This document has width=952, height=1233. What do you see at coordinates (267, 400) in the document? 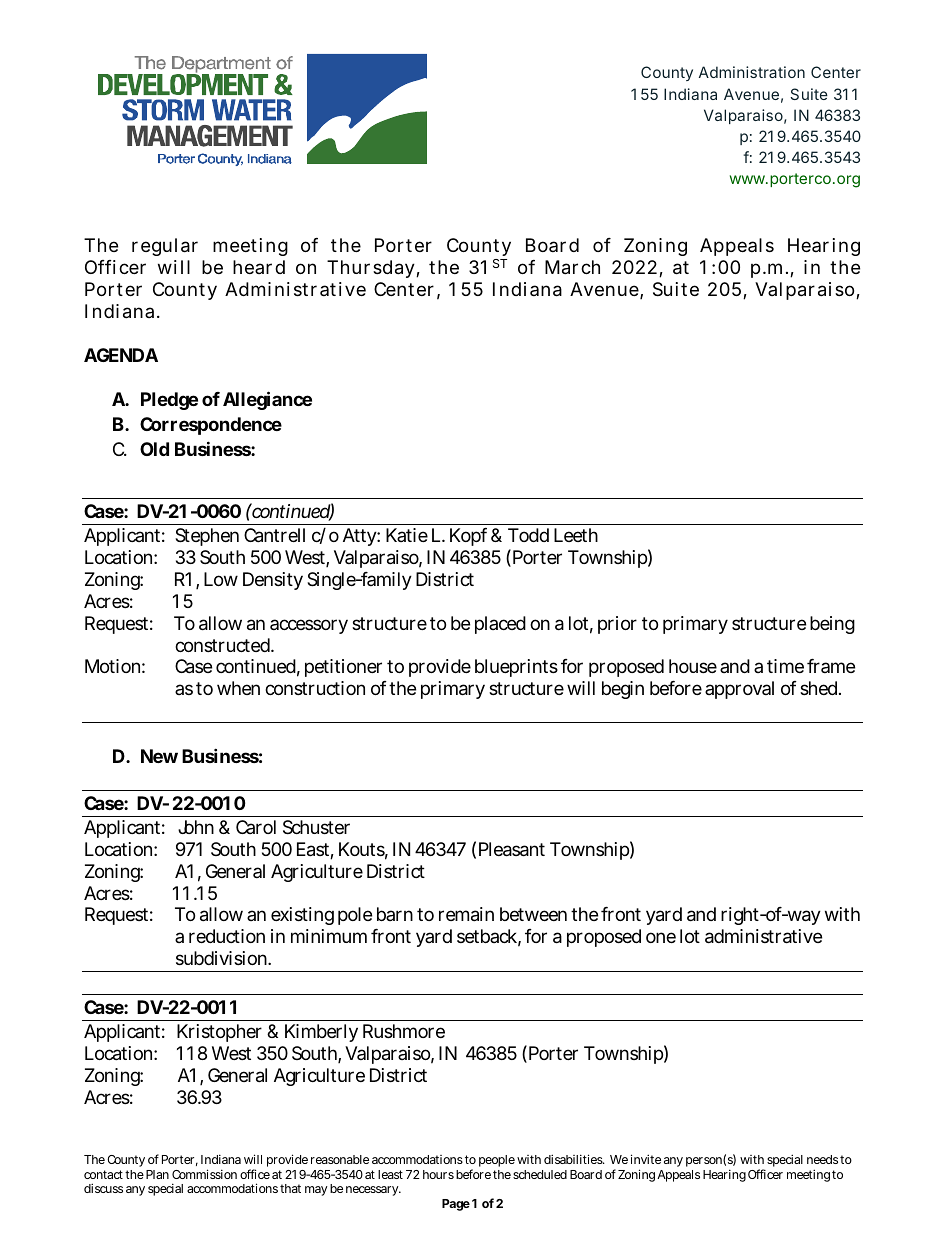
I see `Allegiance` at bounding box center [267, 400].
